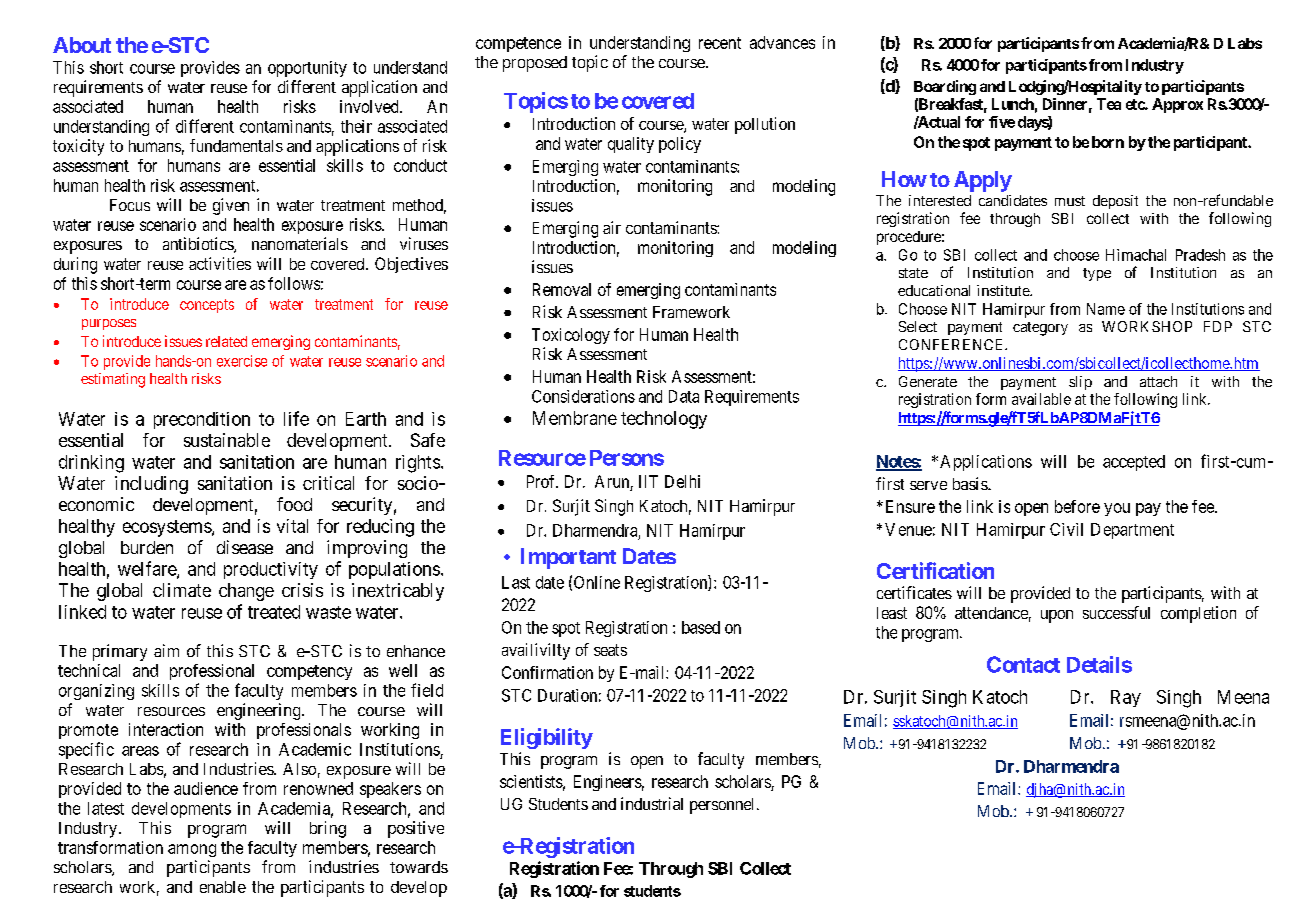  I want to click on recent, so click(720, 43).
